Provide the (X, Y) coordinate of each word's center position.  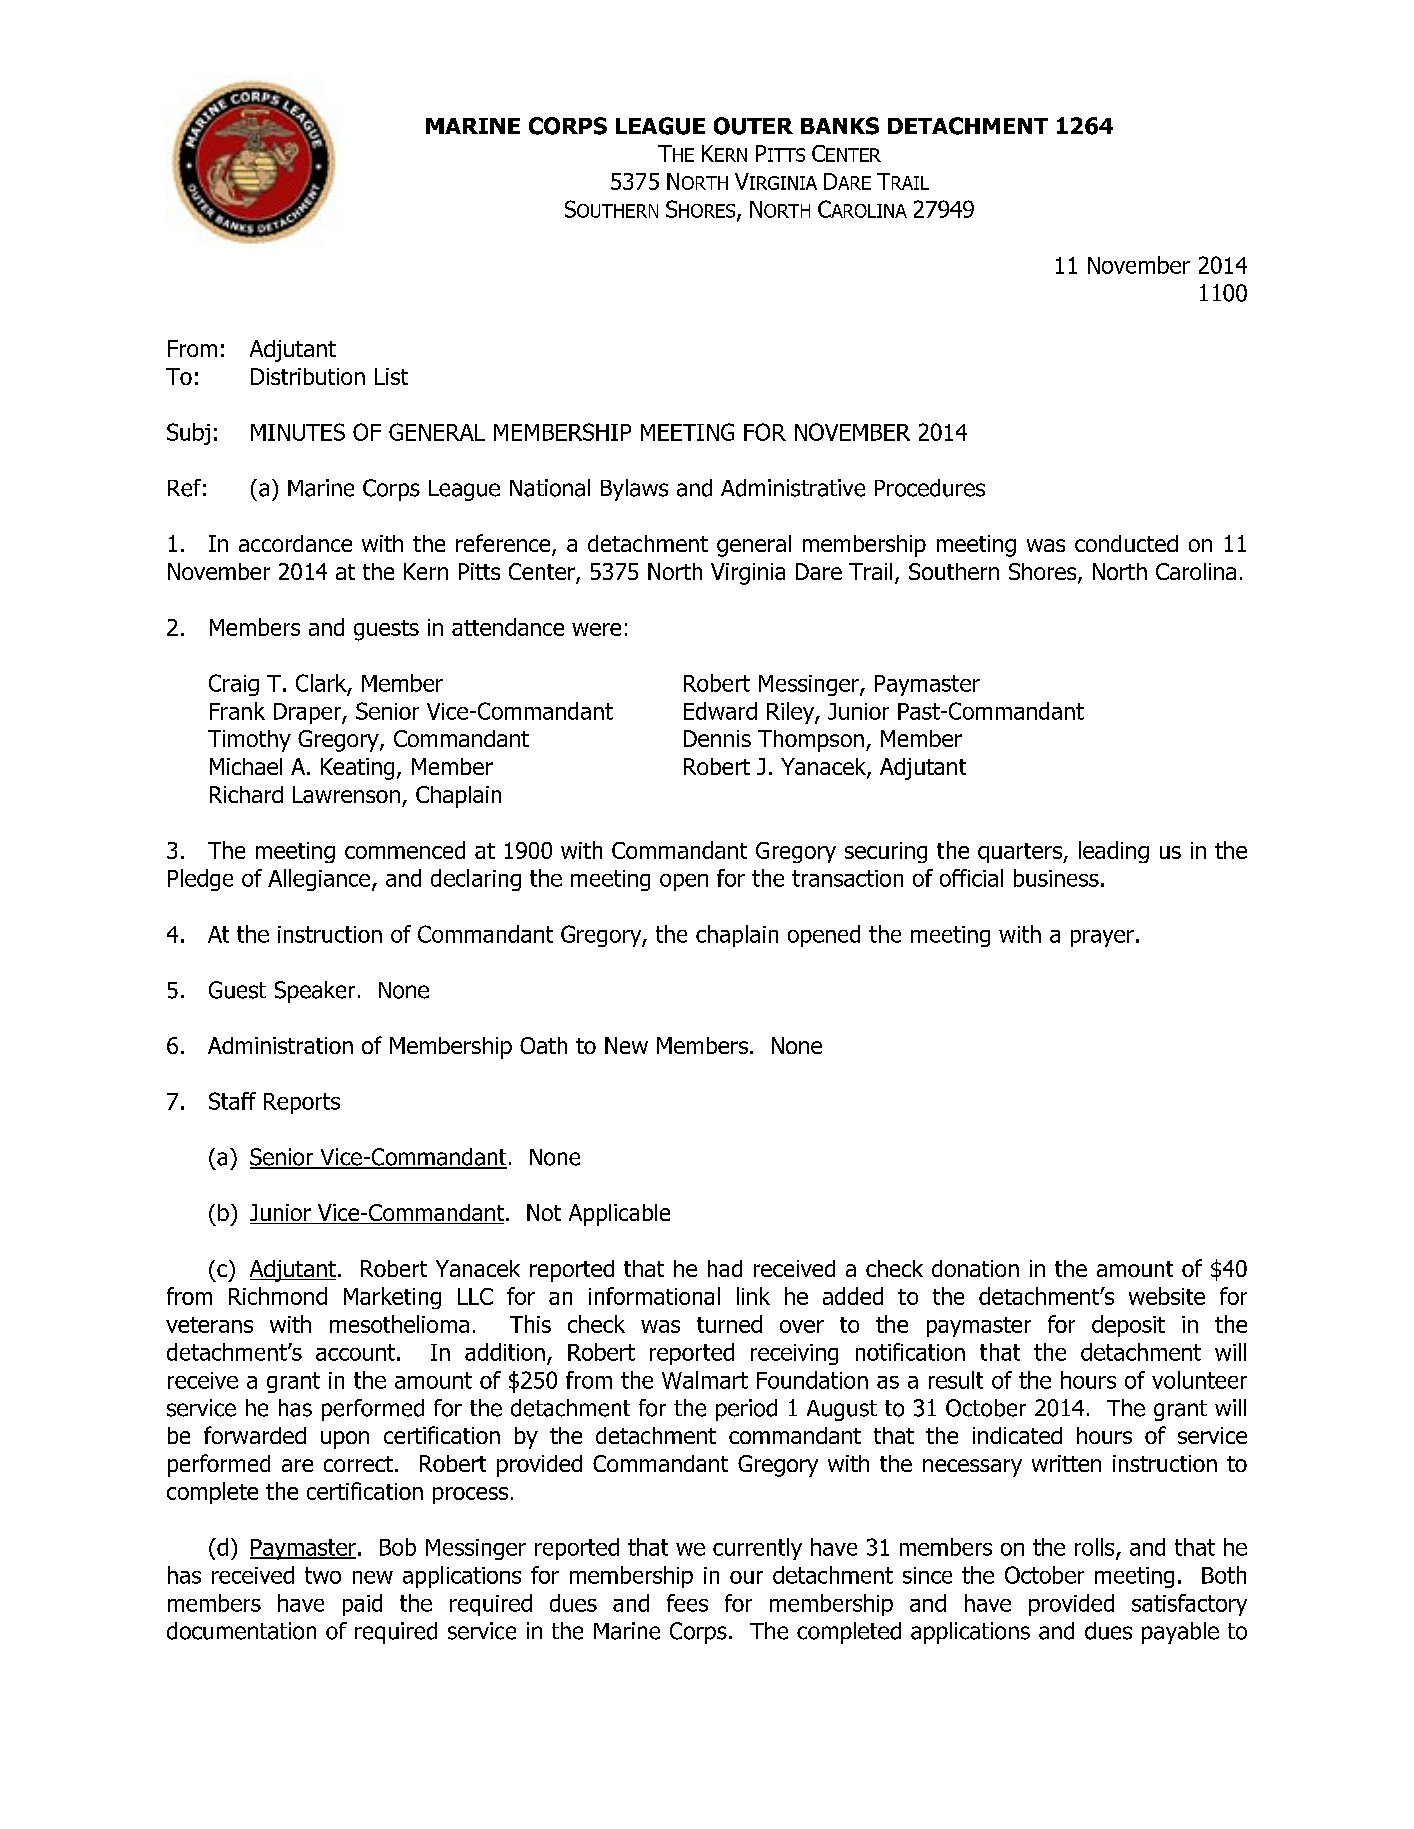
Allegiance (320, 880)
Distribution (308, 376)
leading (1114, 852)
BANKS (840, 126)
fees (687, 1603)
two (323, 1575)
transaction (847, 878)
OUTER (753, 126)
